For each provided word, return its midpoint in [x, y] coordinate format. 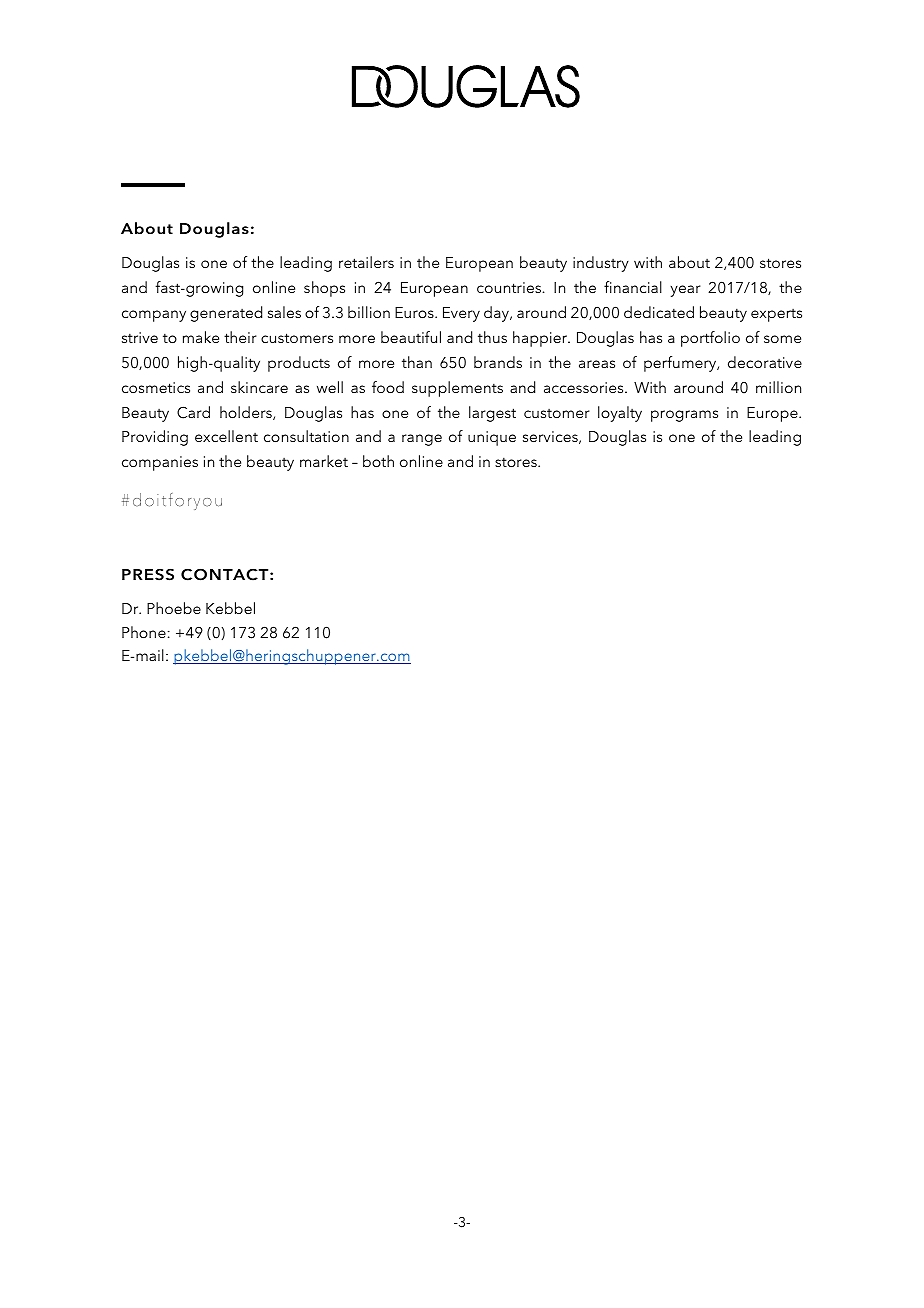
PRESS [148, 574]
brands [498, 362]
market [324, 461]
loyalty [620, 414]
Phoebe [174, 608]
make [201, 337]
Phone [144, 632]
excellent [226, 436]
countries [510, 287]
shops [324, 289]
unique [492, 438]
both [378, 461]
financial [633, 287]
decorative [765, 362]
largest [492, 414]
